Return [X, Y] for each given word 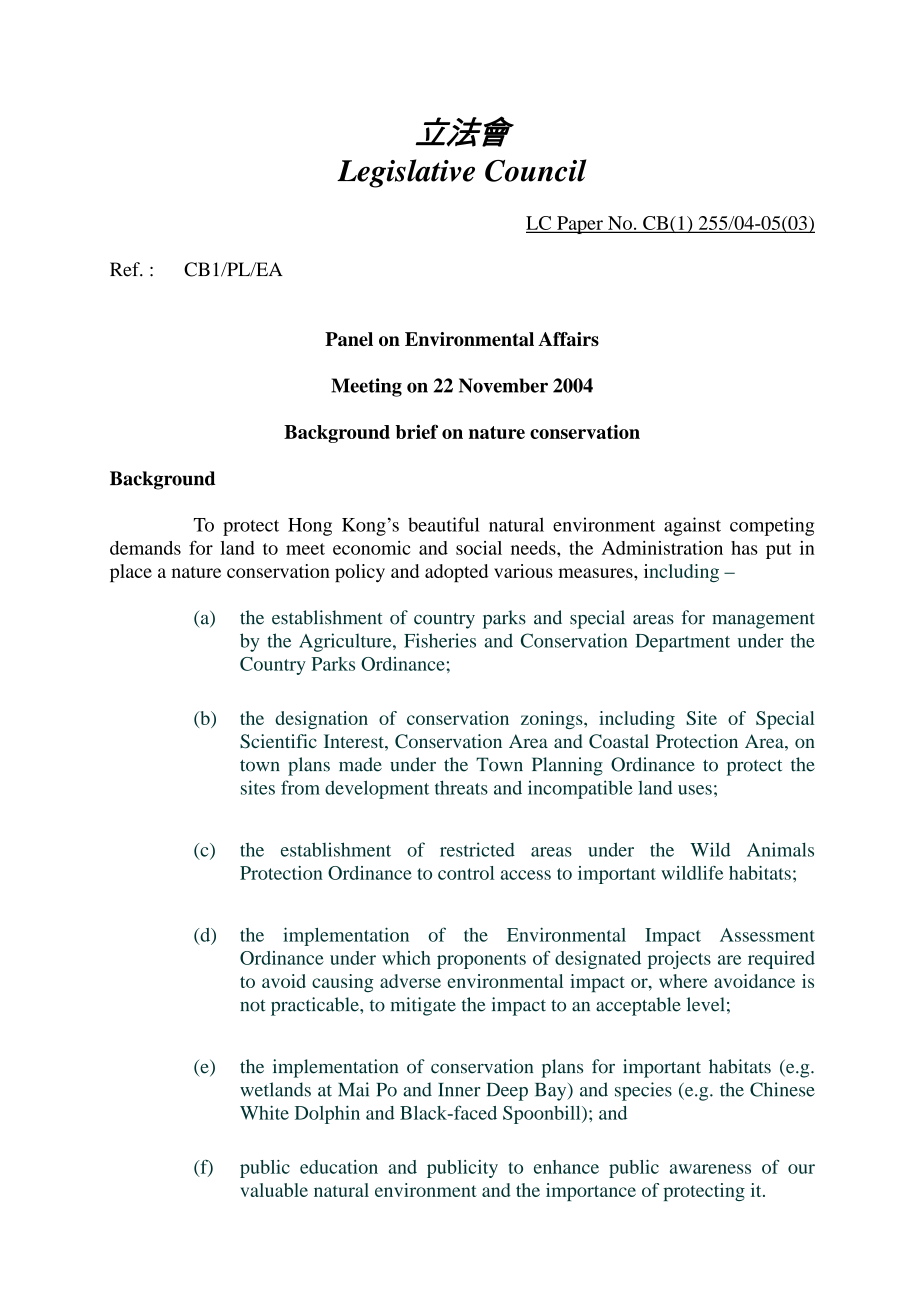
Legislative [406, 173]
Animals [780, 849]
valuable [274, 1190]
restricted [477, 849]
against [692, 526]
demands [145, 548]
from [300, 787]
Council [536, 170]
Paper [580, 225]
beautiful [443, 524]
